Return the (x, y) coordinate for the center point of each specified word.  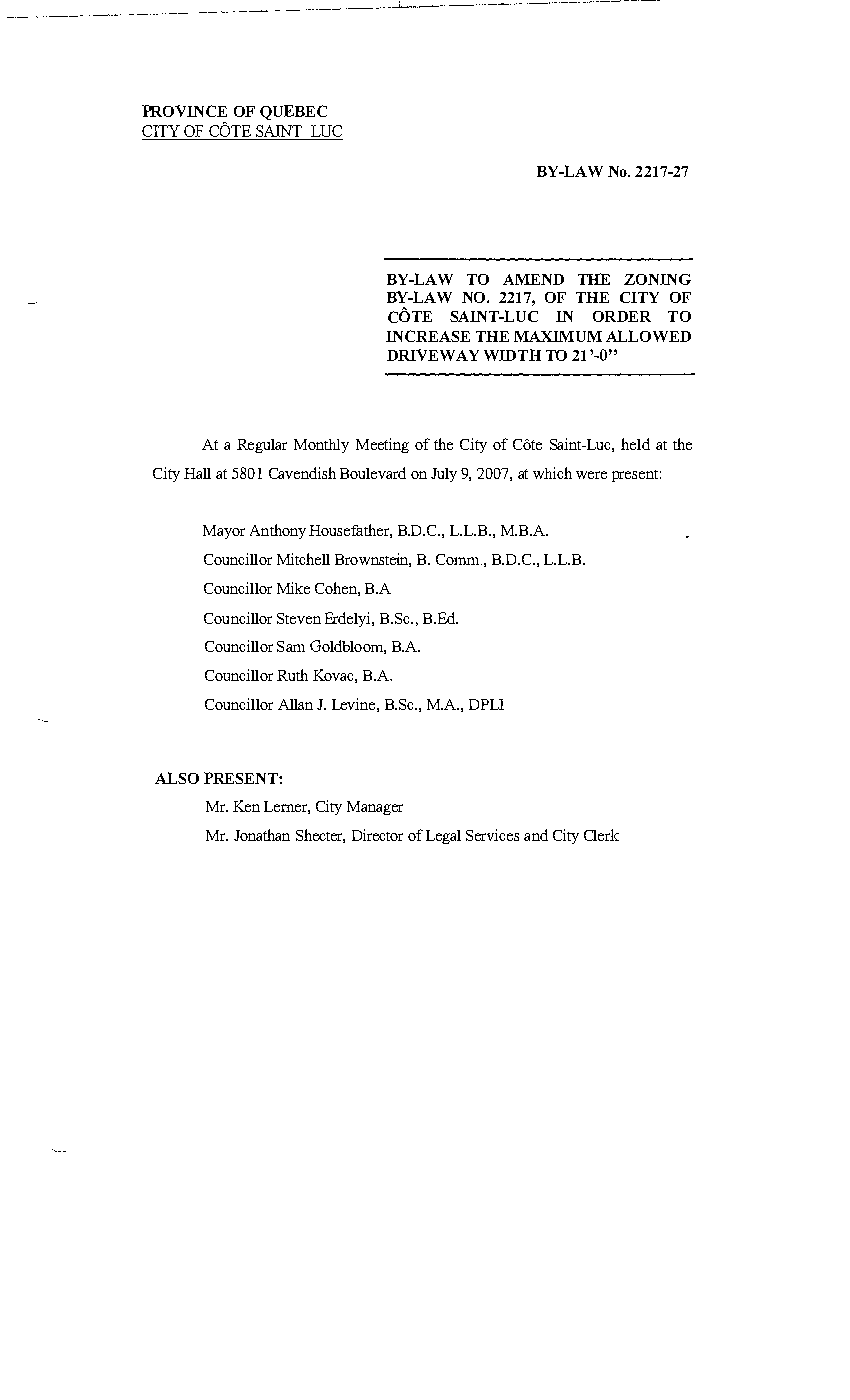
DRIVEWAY (433, 355)
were (591, 475)
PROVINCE (184, 111)
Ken (246, 806)
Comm (459, 559)
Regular (262, 446)
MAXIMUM (558, 336)
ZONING (657, 279)
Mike (293, 588)
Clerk (601, 835)
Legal (443, 837)
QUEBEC (293, 112)
